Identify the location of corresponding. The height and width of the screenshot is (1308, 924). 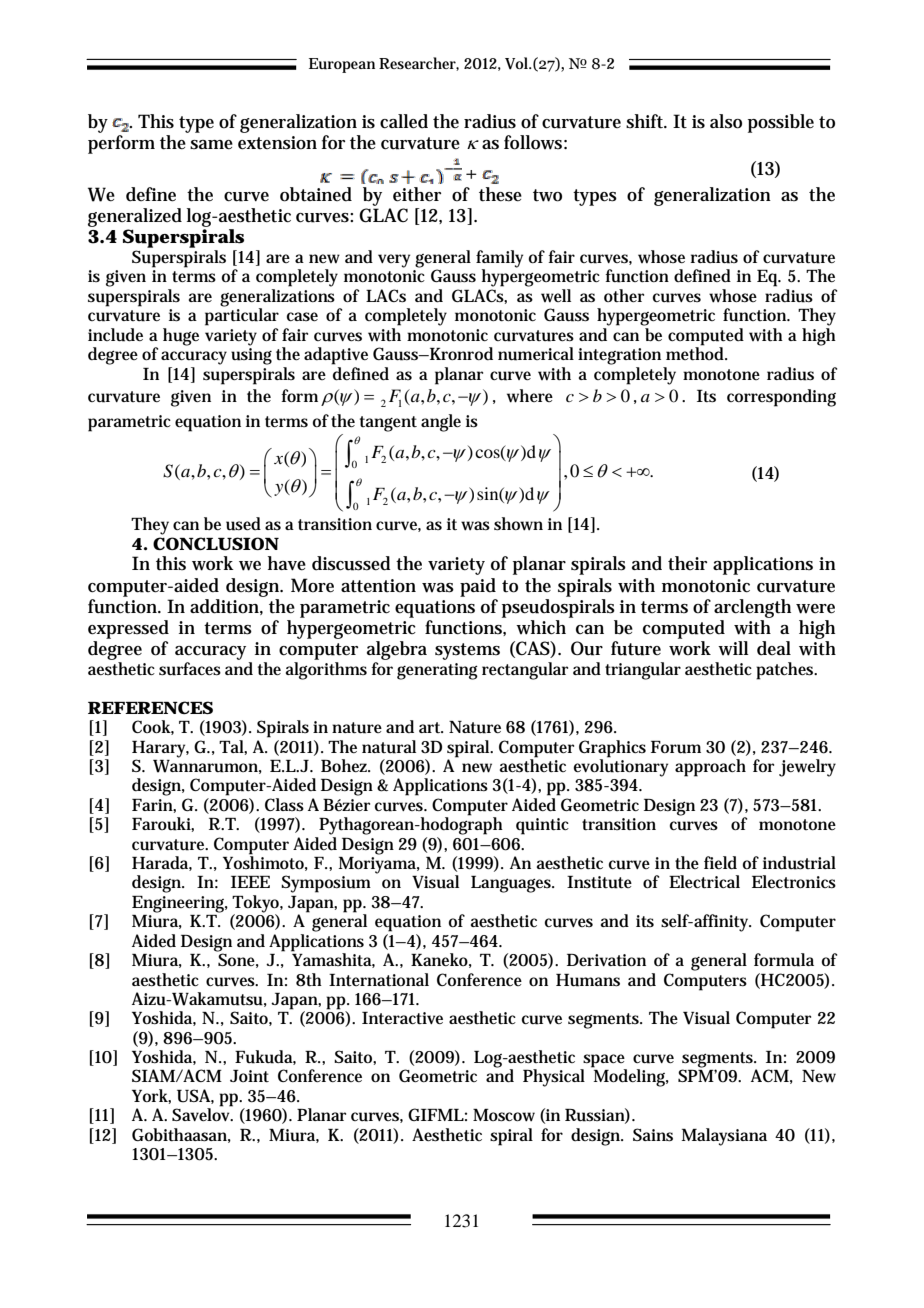
(781, 398).
